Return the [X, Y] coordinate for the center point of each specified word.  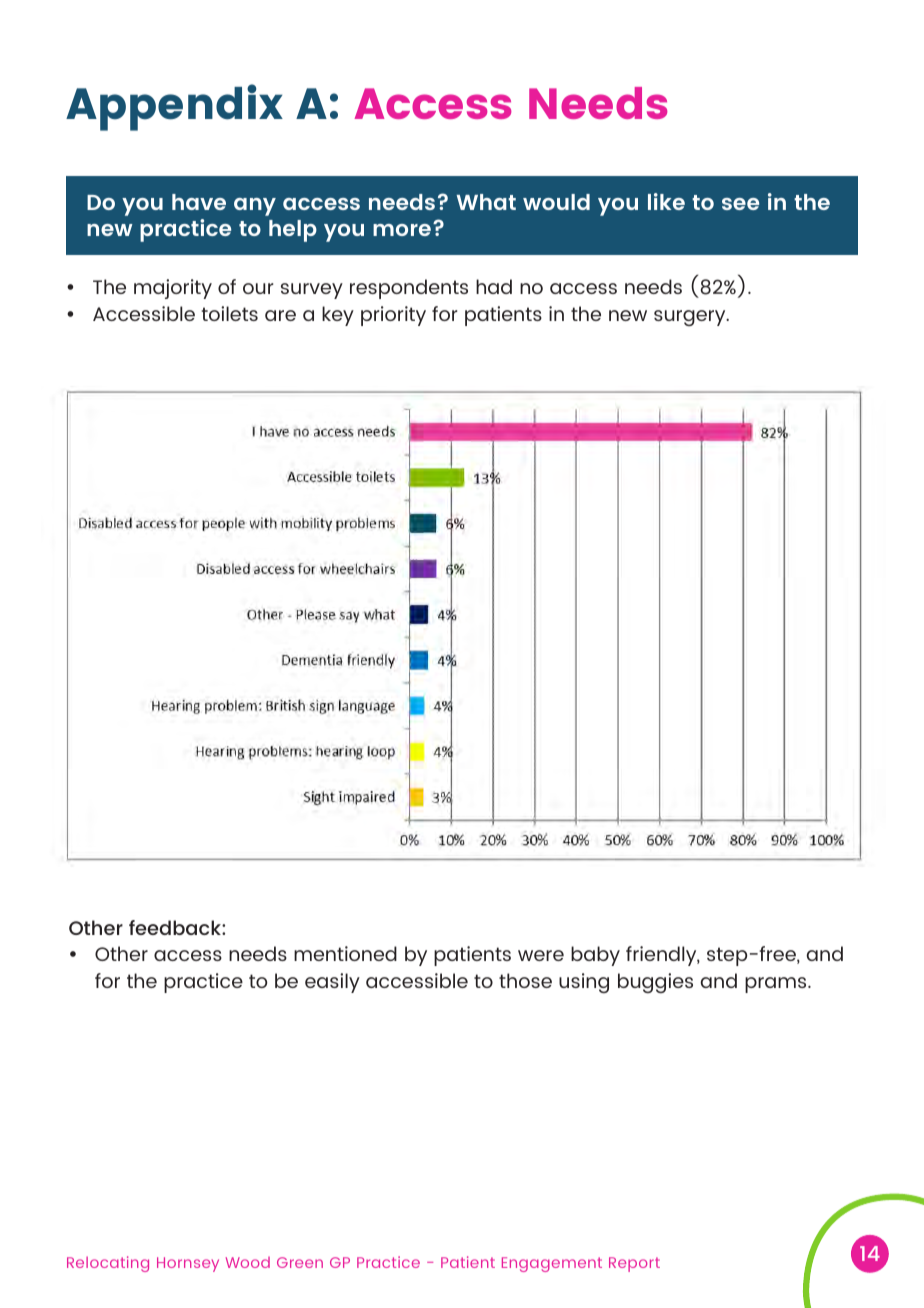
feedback [176, 927]
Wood [248, 1262]
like [666, 201]
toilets [230, 313]
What [486, 202]
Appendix [174, 107]
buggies [655, 983]
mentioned [345, 953]
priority [393, 316]
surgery [691, 318]
